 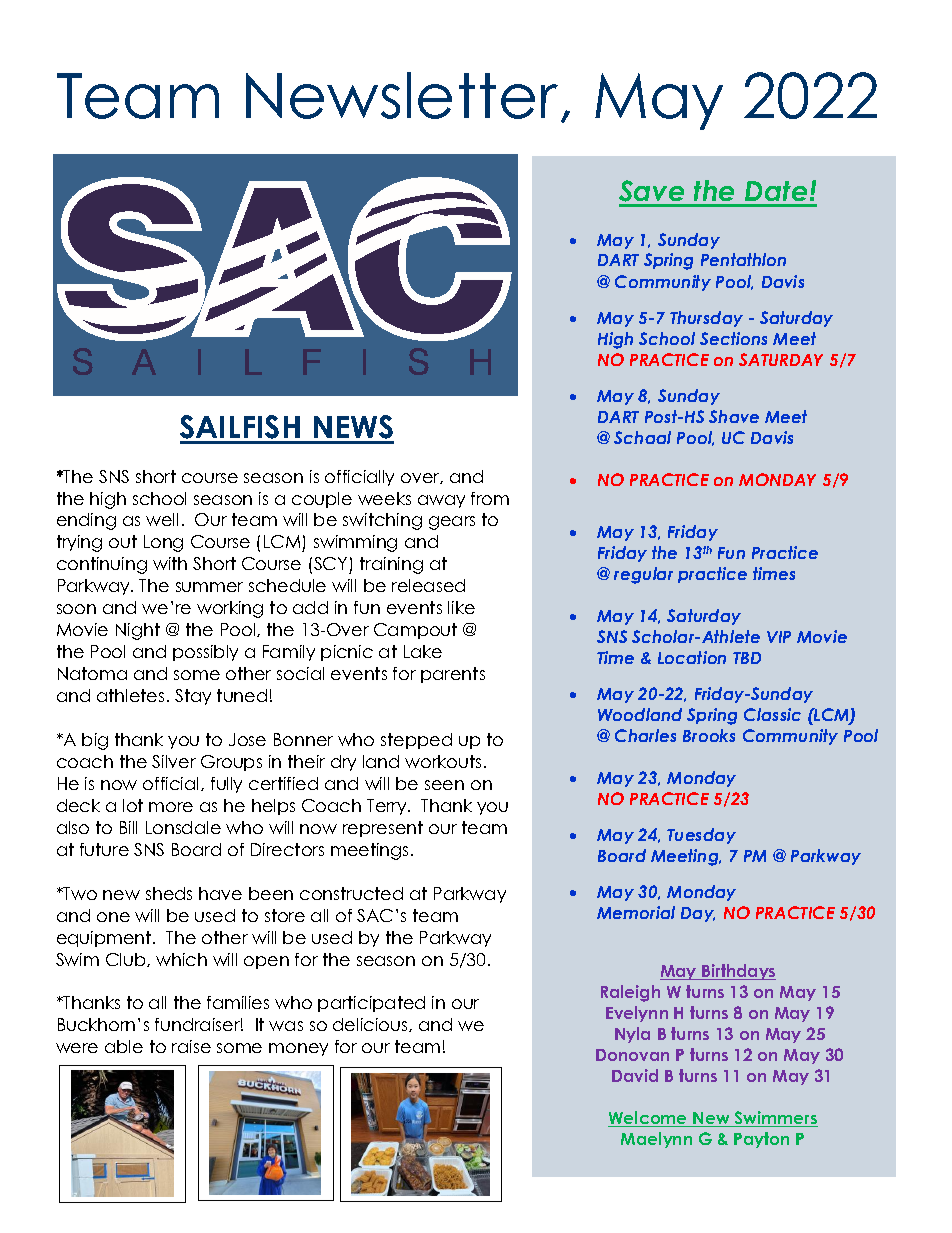 I want to click on able, so click(x=124, y=1046).
